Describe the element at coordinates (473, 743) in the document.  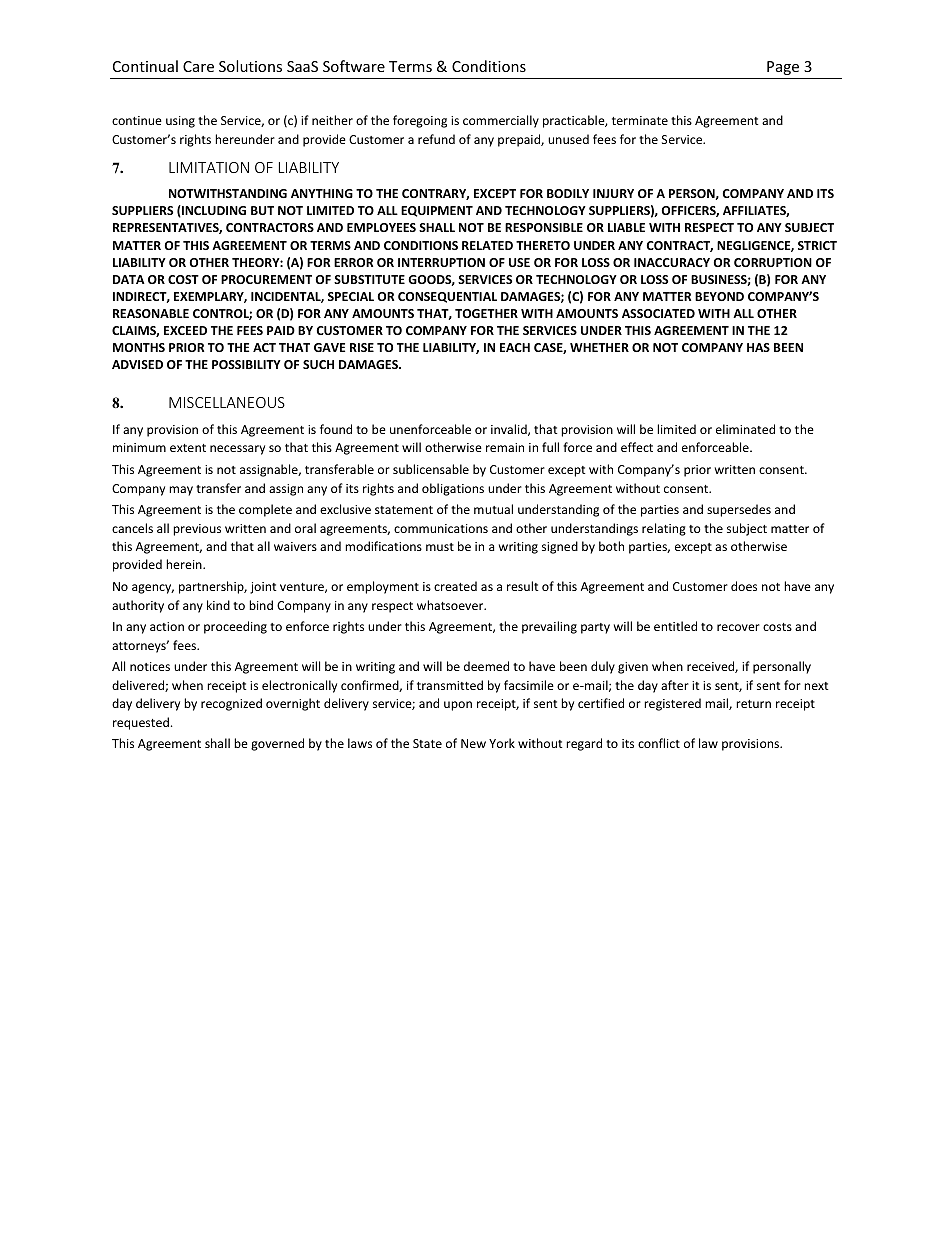
I see `New` at that location.
